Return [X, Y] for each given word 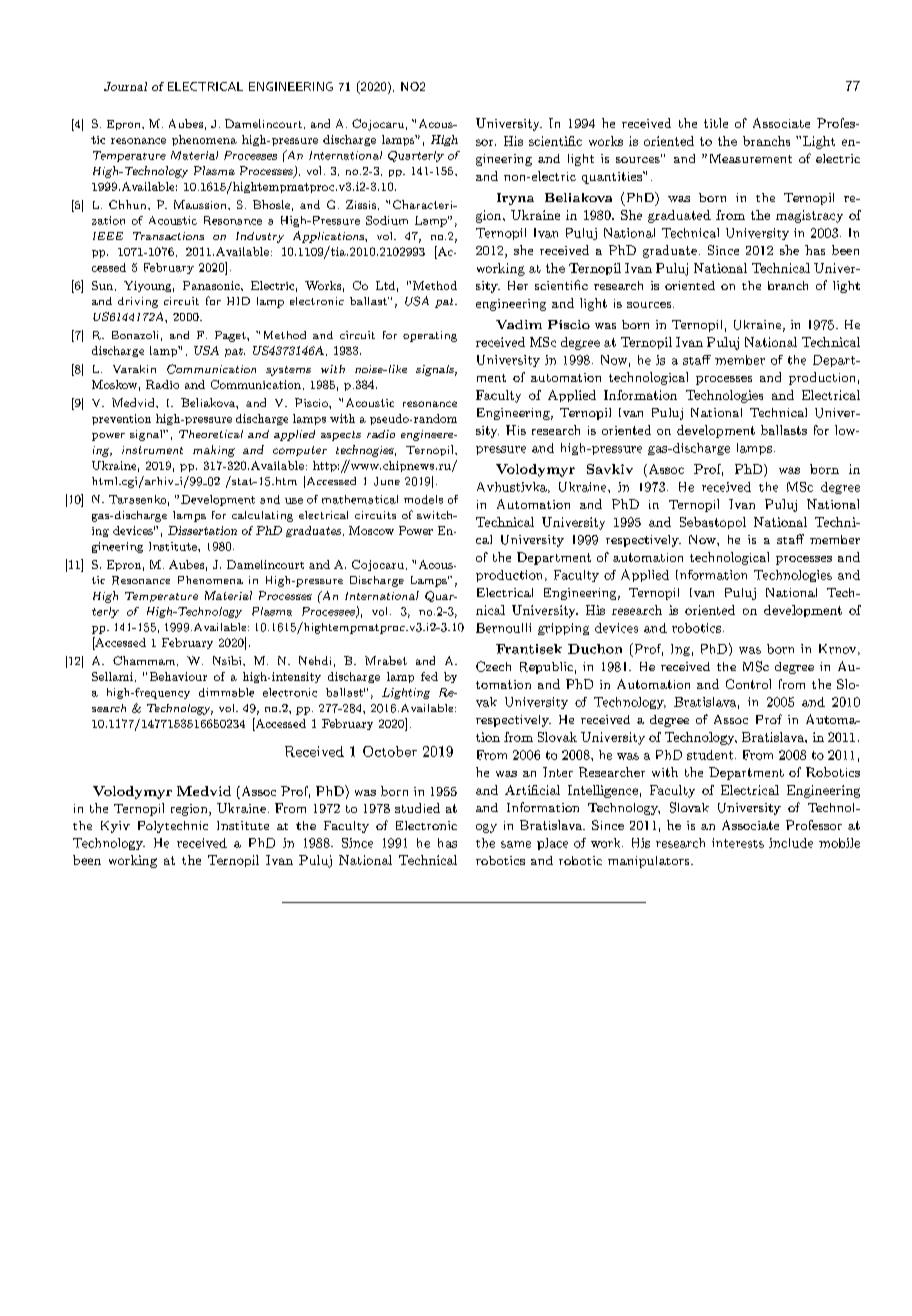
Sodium [387, 220]
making [214, 451]
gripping [563, 629]
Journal [125, 86]
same [516, 844]
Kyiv [115, 827]
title [716, 123]
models [423, 499]
